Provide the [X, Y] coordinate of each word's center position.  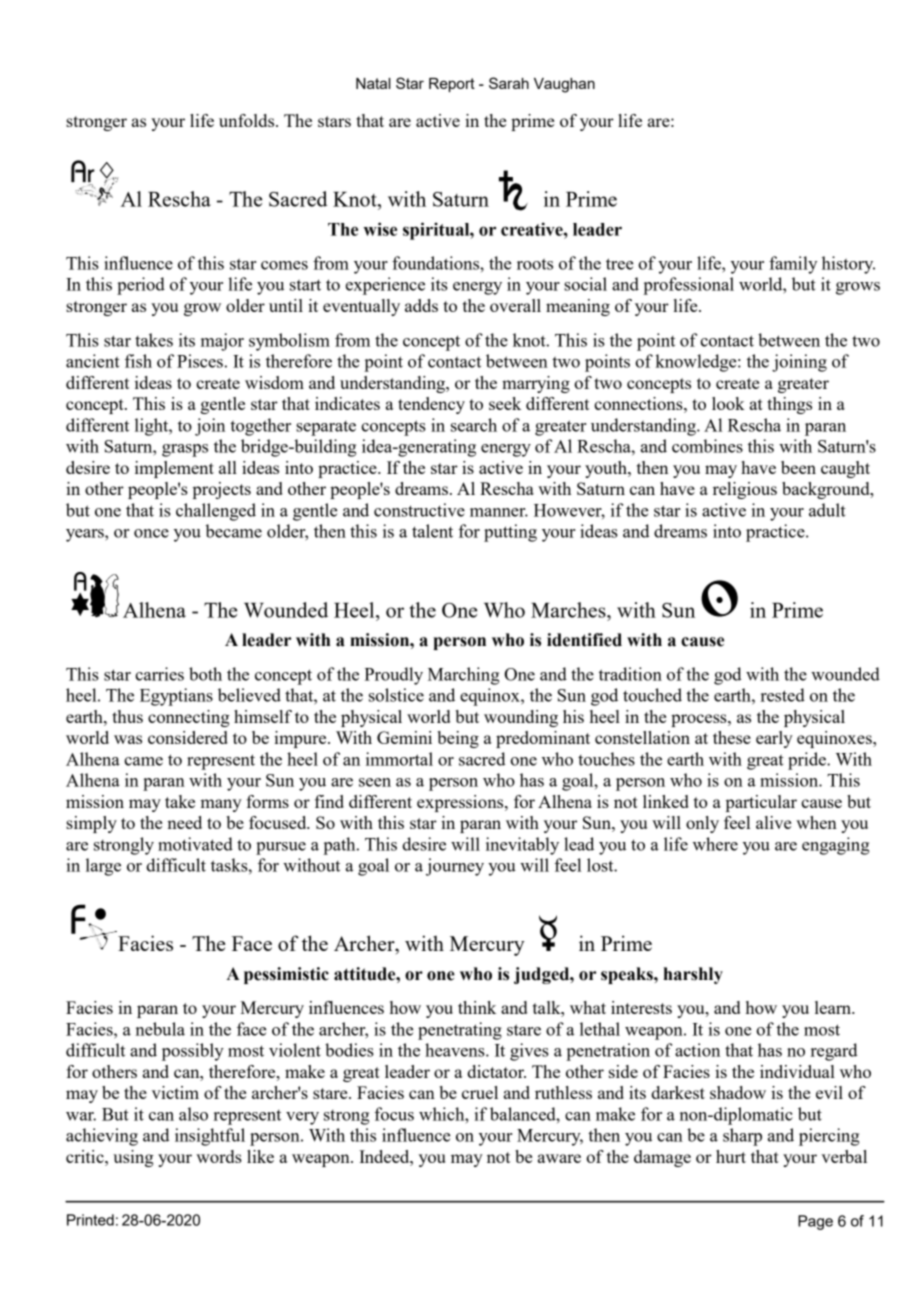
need [184, 822]
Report [452, 85]
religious [745, 490]
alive [773, 822]
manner [499, 512]
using [133, 1158]
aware [559, 1158]
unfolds [248, 120]
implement [174, 469]
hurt [731, 1156]
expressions [461, 803]
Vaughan [564, 85]
